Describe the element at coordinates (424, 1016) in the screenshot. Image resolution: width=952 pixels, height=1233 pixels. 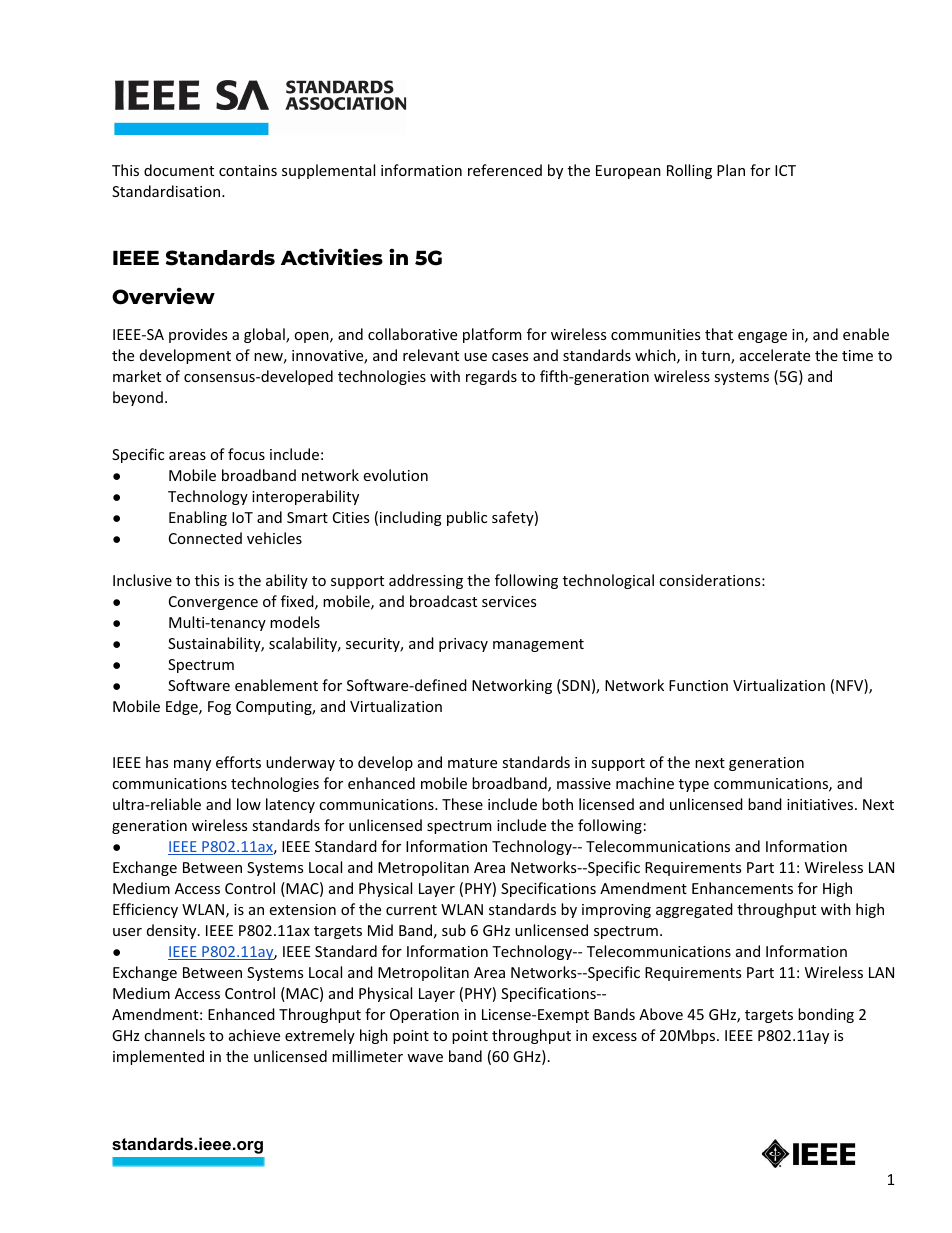
I see `Operation` at that location.
